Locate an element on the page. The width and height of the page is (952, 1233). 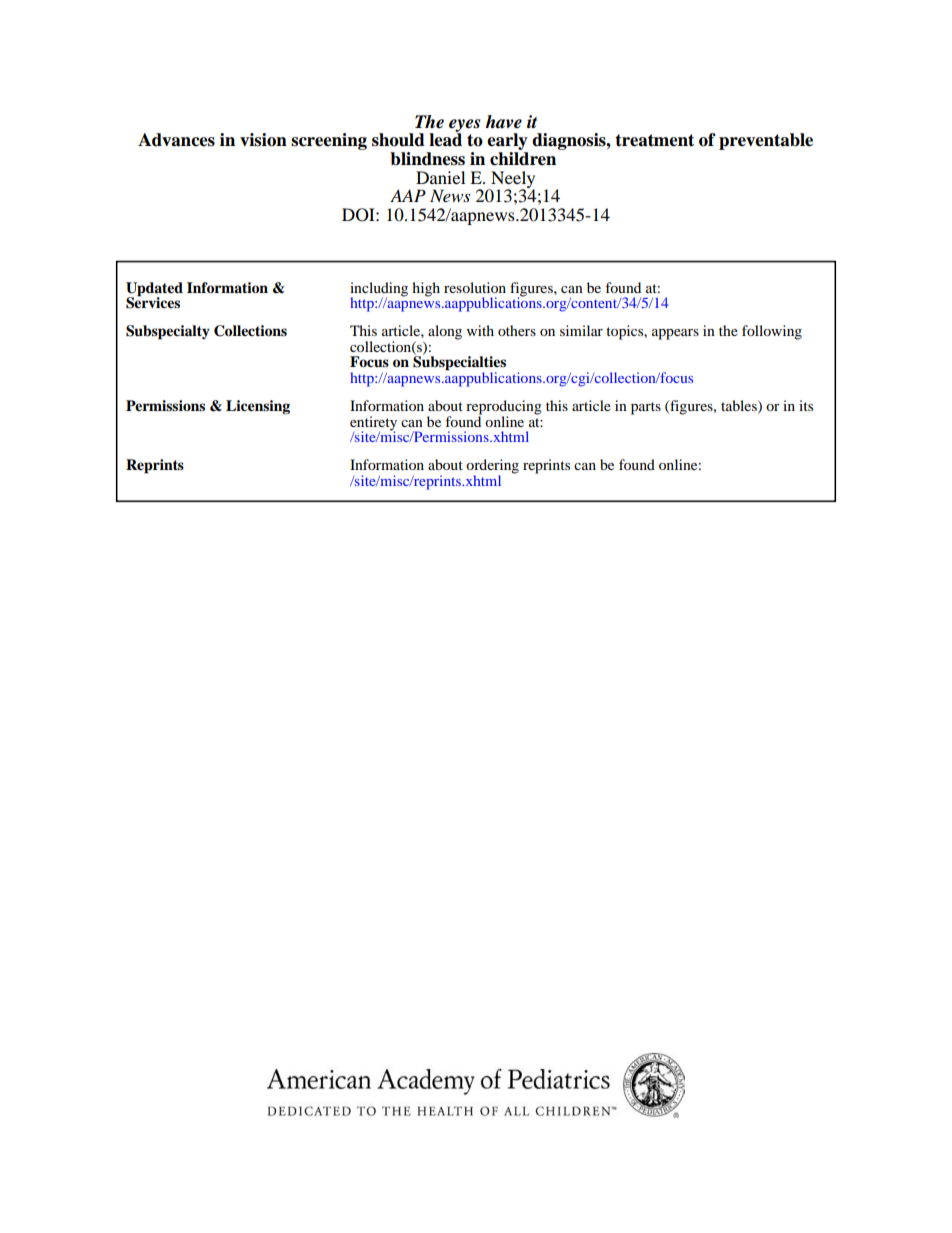
resolution is located at coordinates (475, 287).
